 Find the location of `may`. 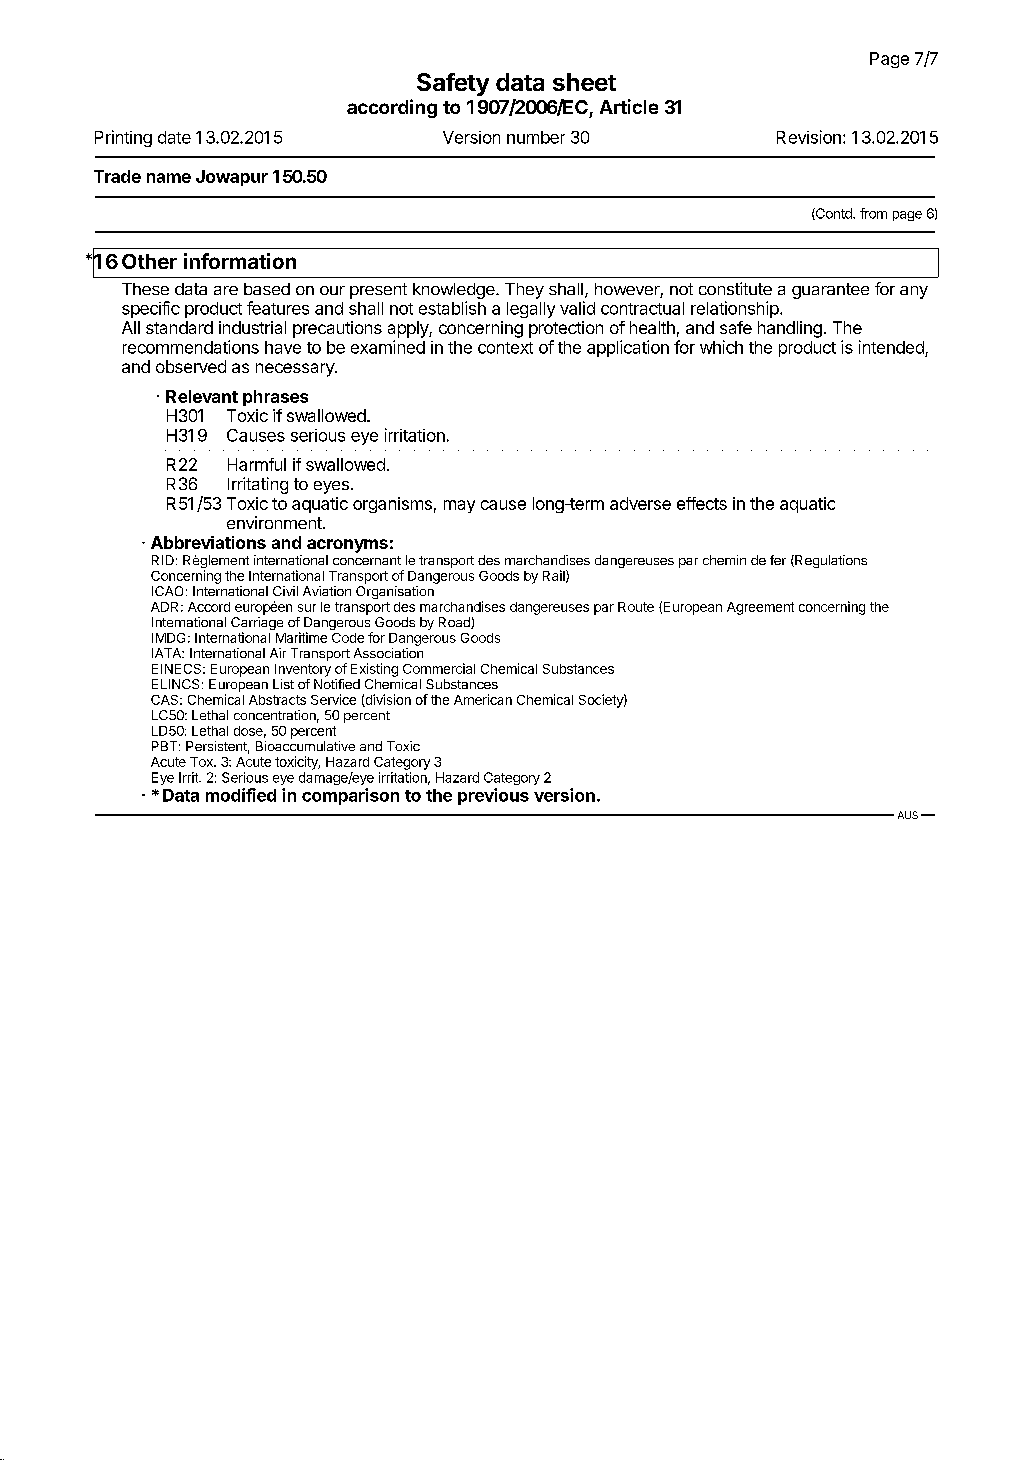

may is located at coordinates (459, 506).
